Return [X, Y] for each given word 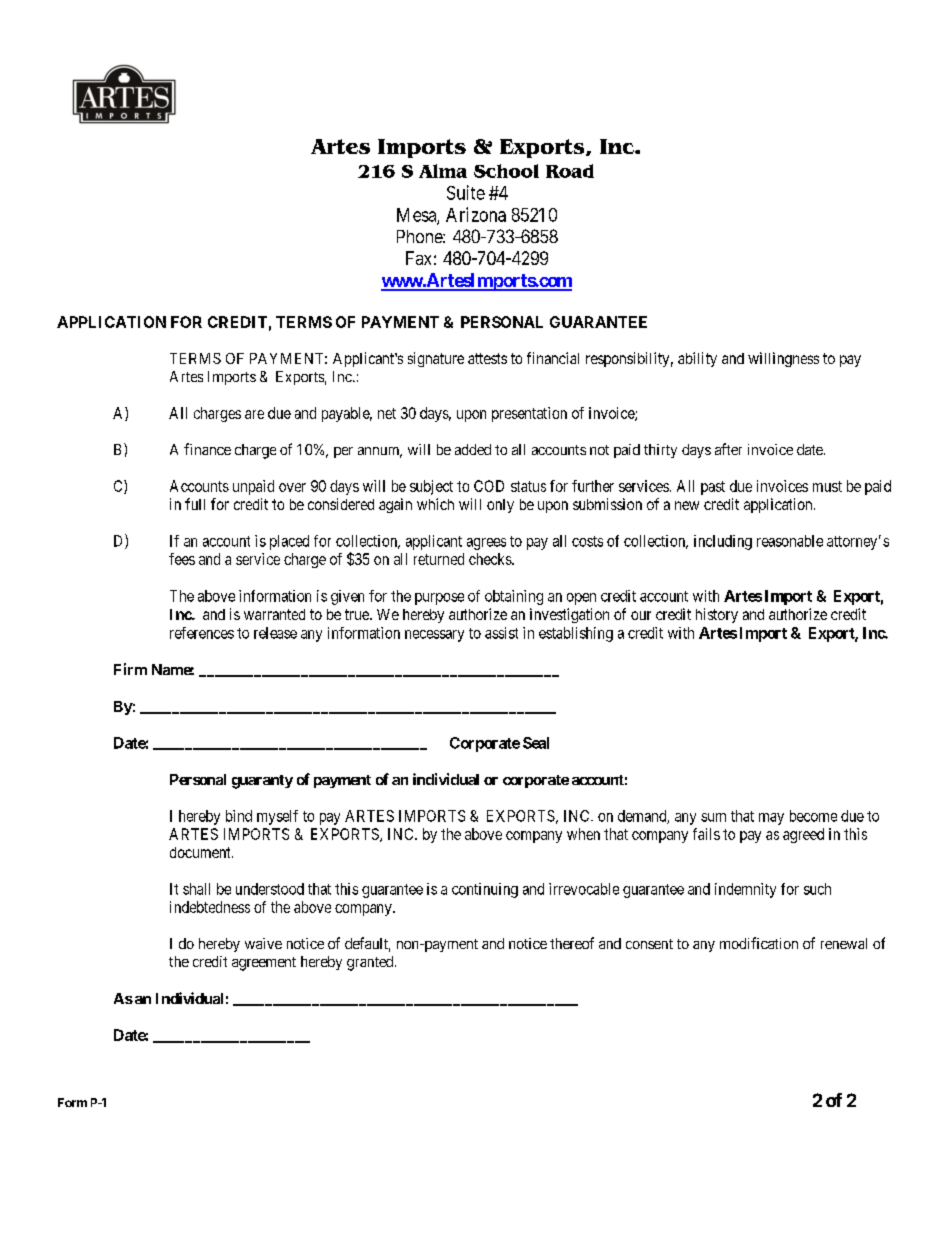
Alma [443, 171]
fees [182, 559]
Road [570, 171]
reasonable [790, 541]
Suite [466, 192]
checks [491, 559]
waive [263, 943]
